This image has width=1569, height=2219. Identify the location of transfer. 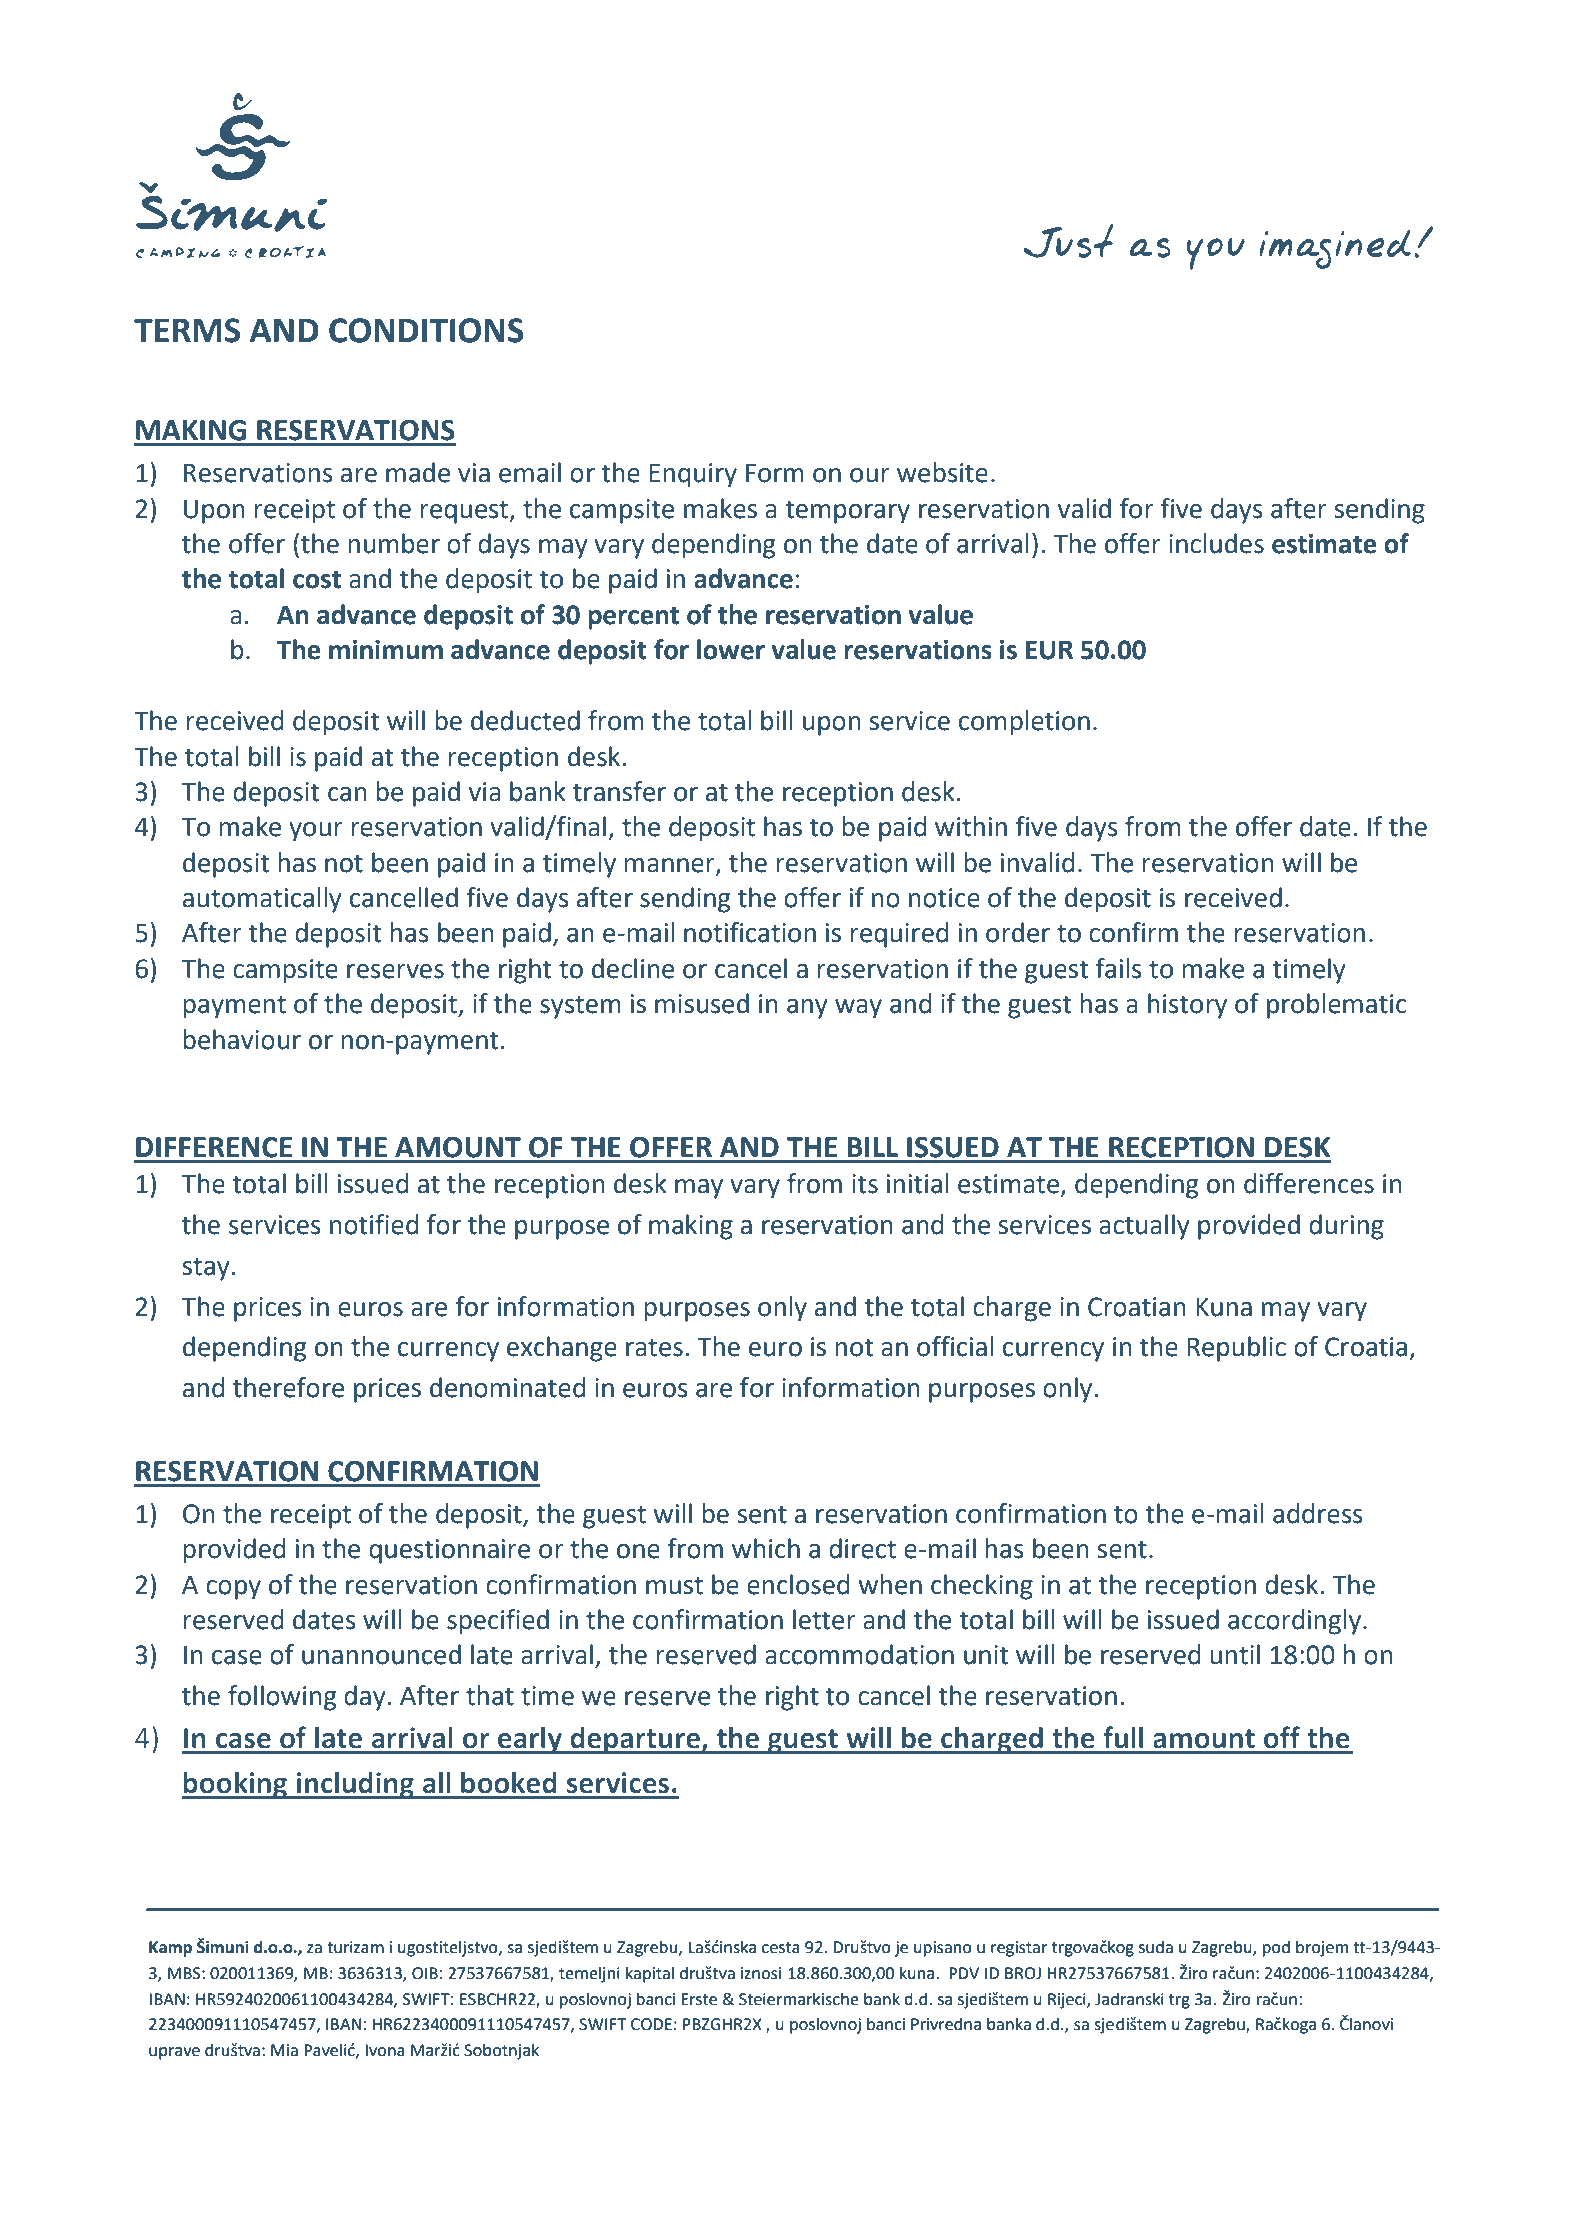
(619, 791).
